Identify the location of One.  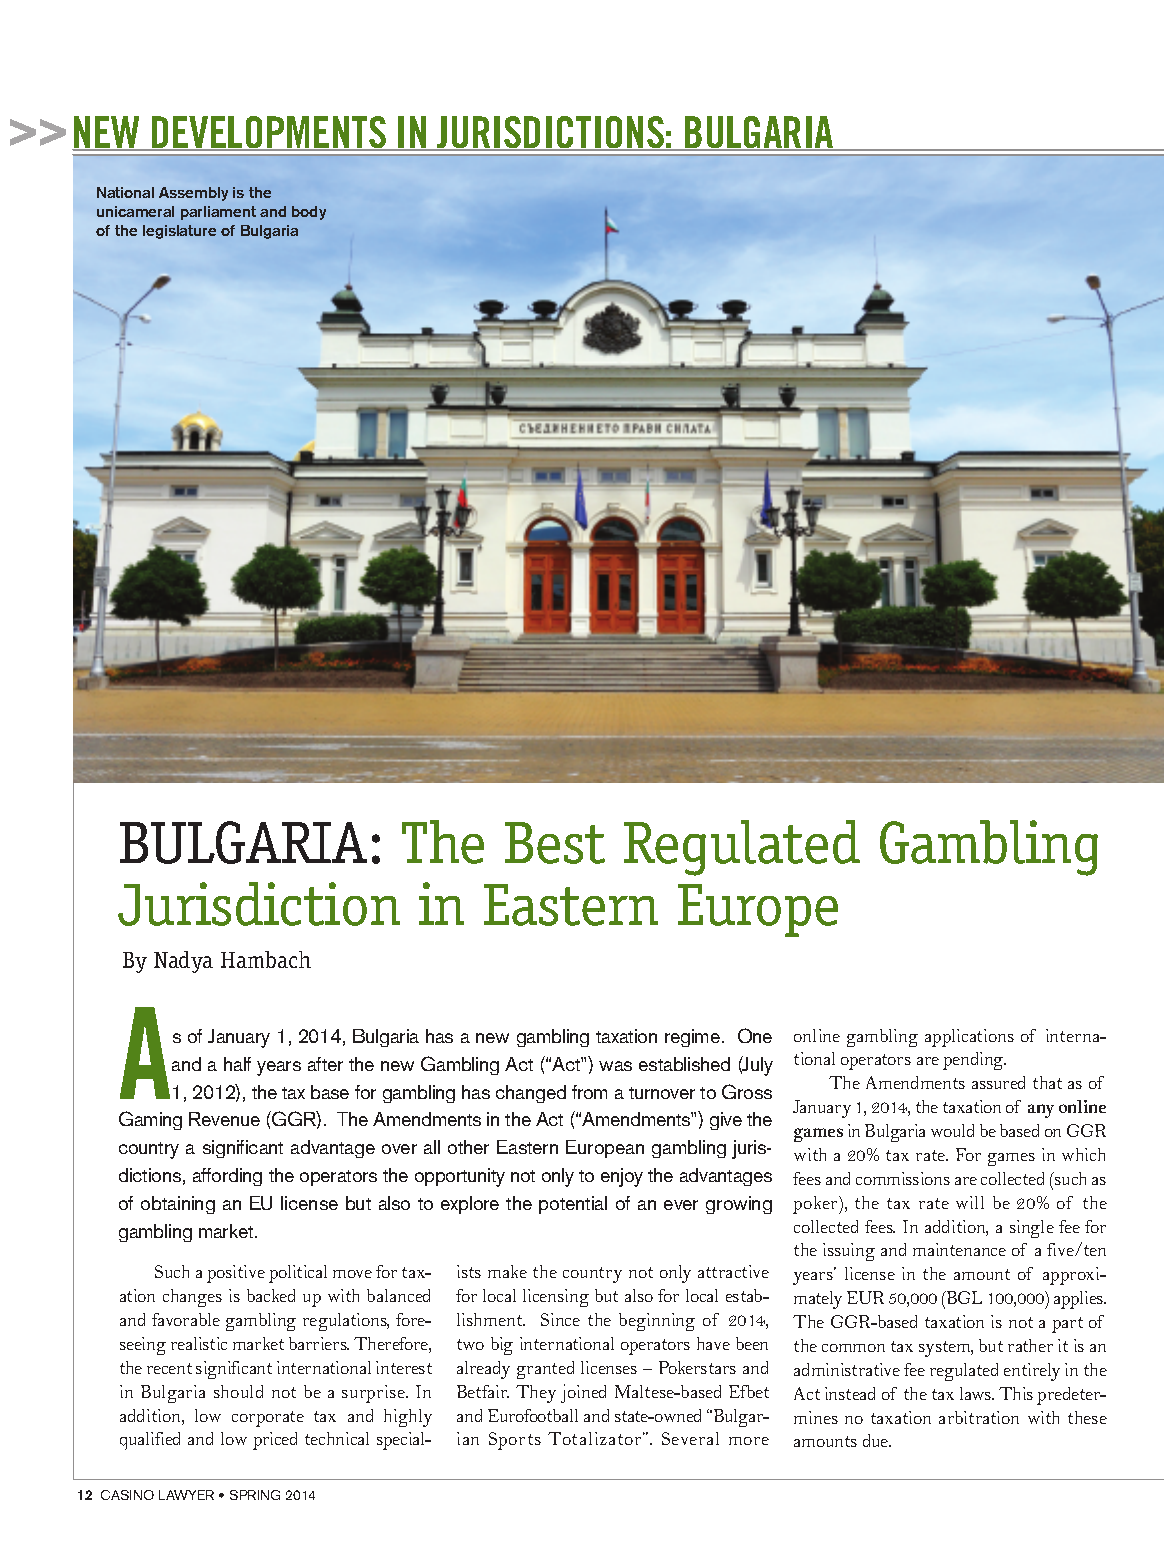
(755, 1035).
